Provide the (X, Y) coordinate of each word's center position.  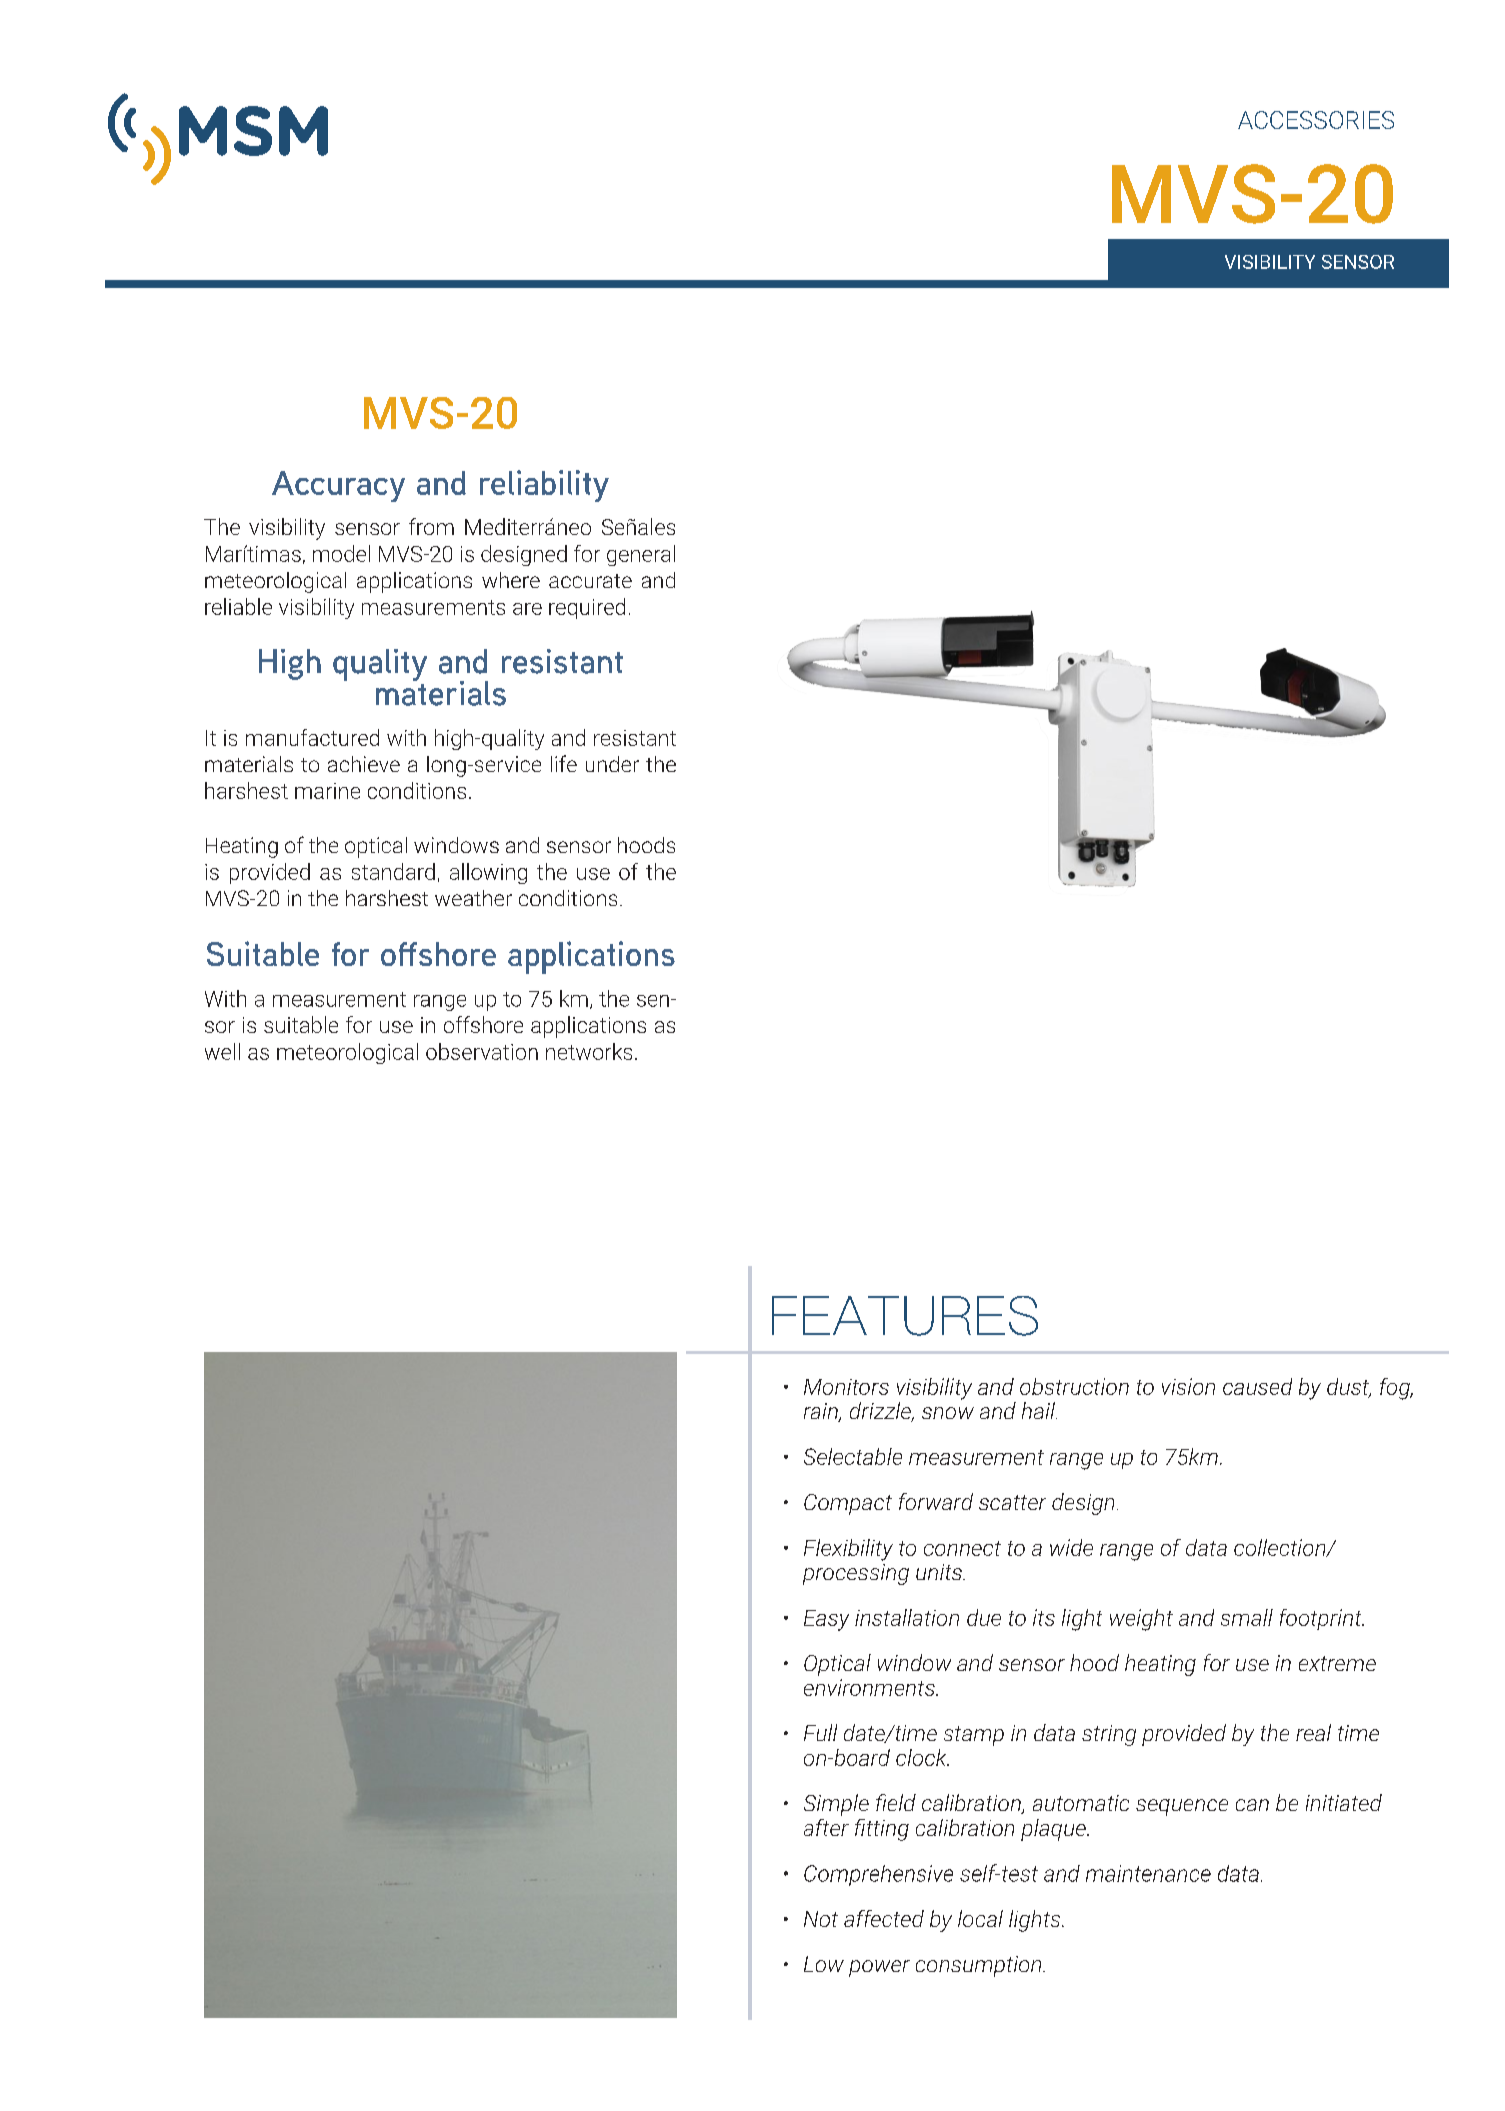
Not (821, 1919)
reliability (544, 486)
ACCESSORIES (1316, 120)
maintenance (1148, 1873)
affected (884, 1918)
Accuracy (338, 486)
